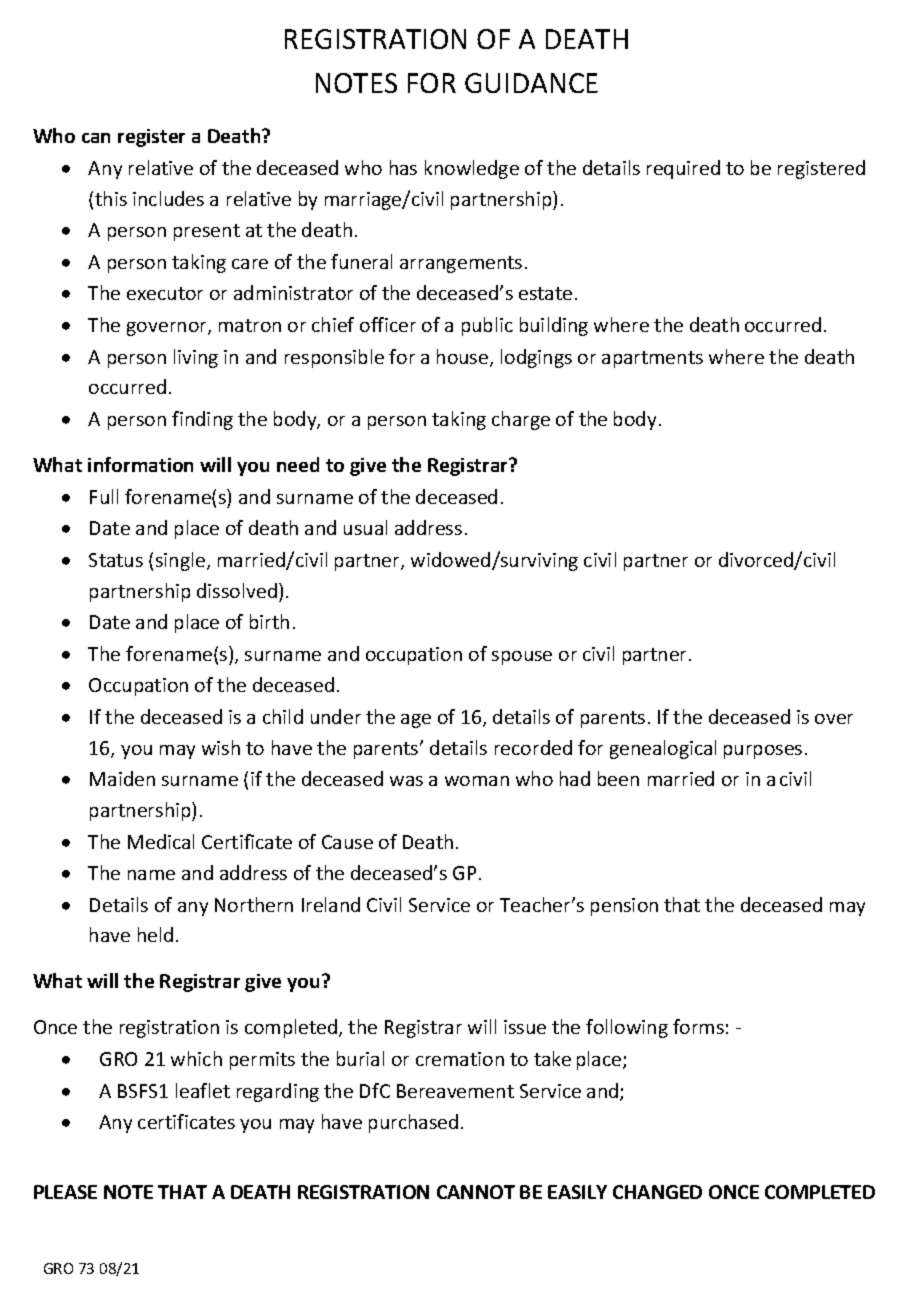 This image has width=924, height=1307. I want to click on CHANGED, so click(657, 1192).
